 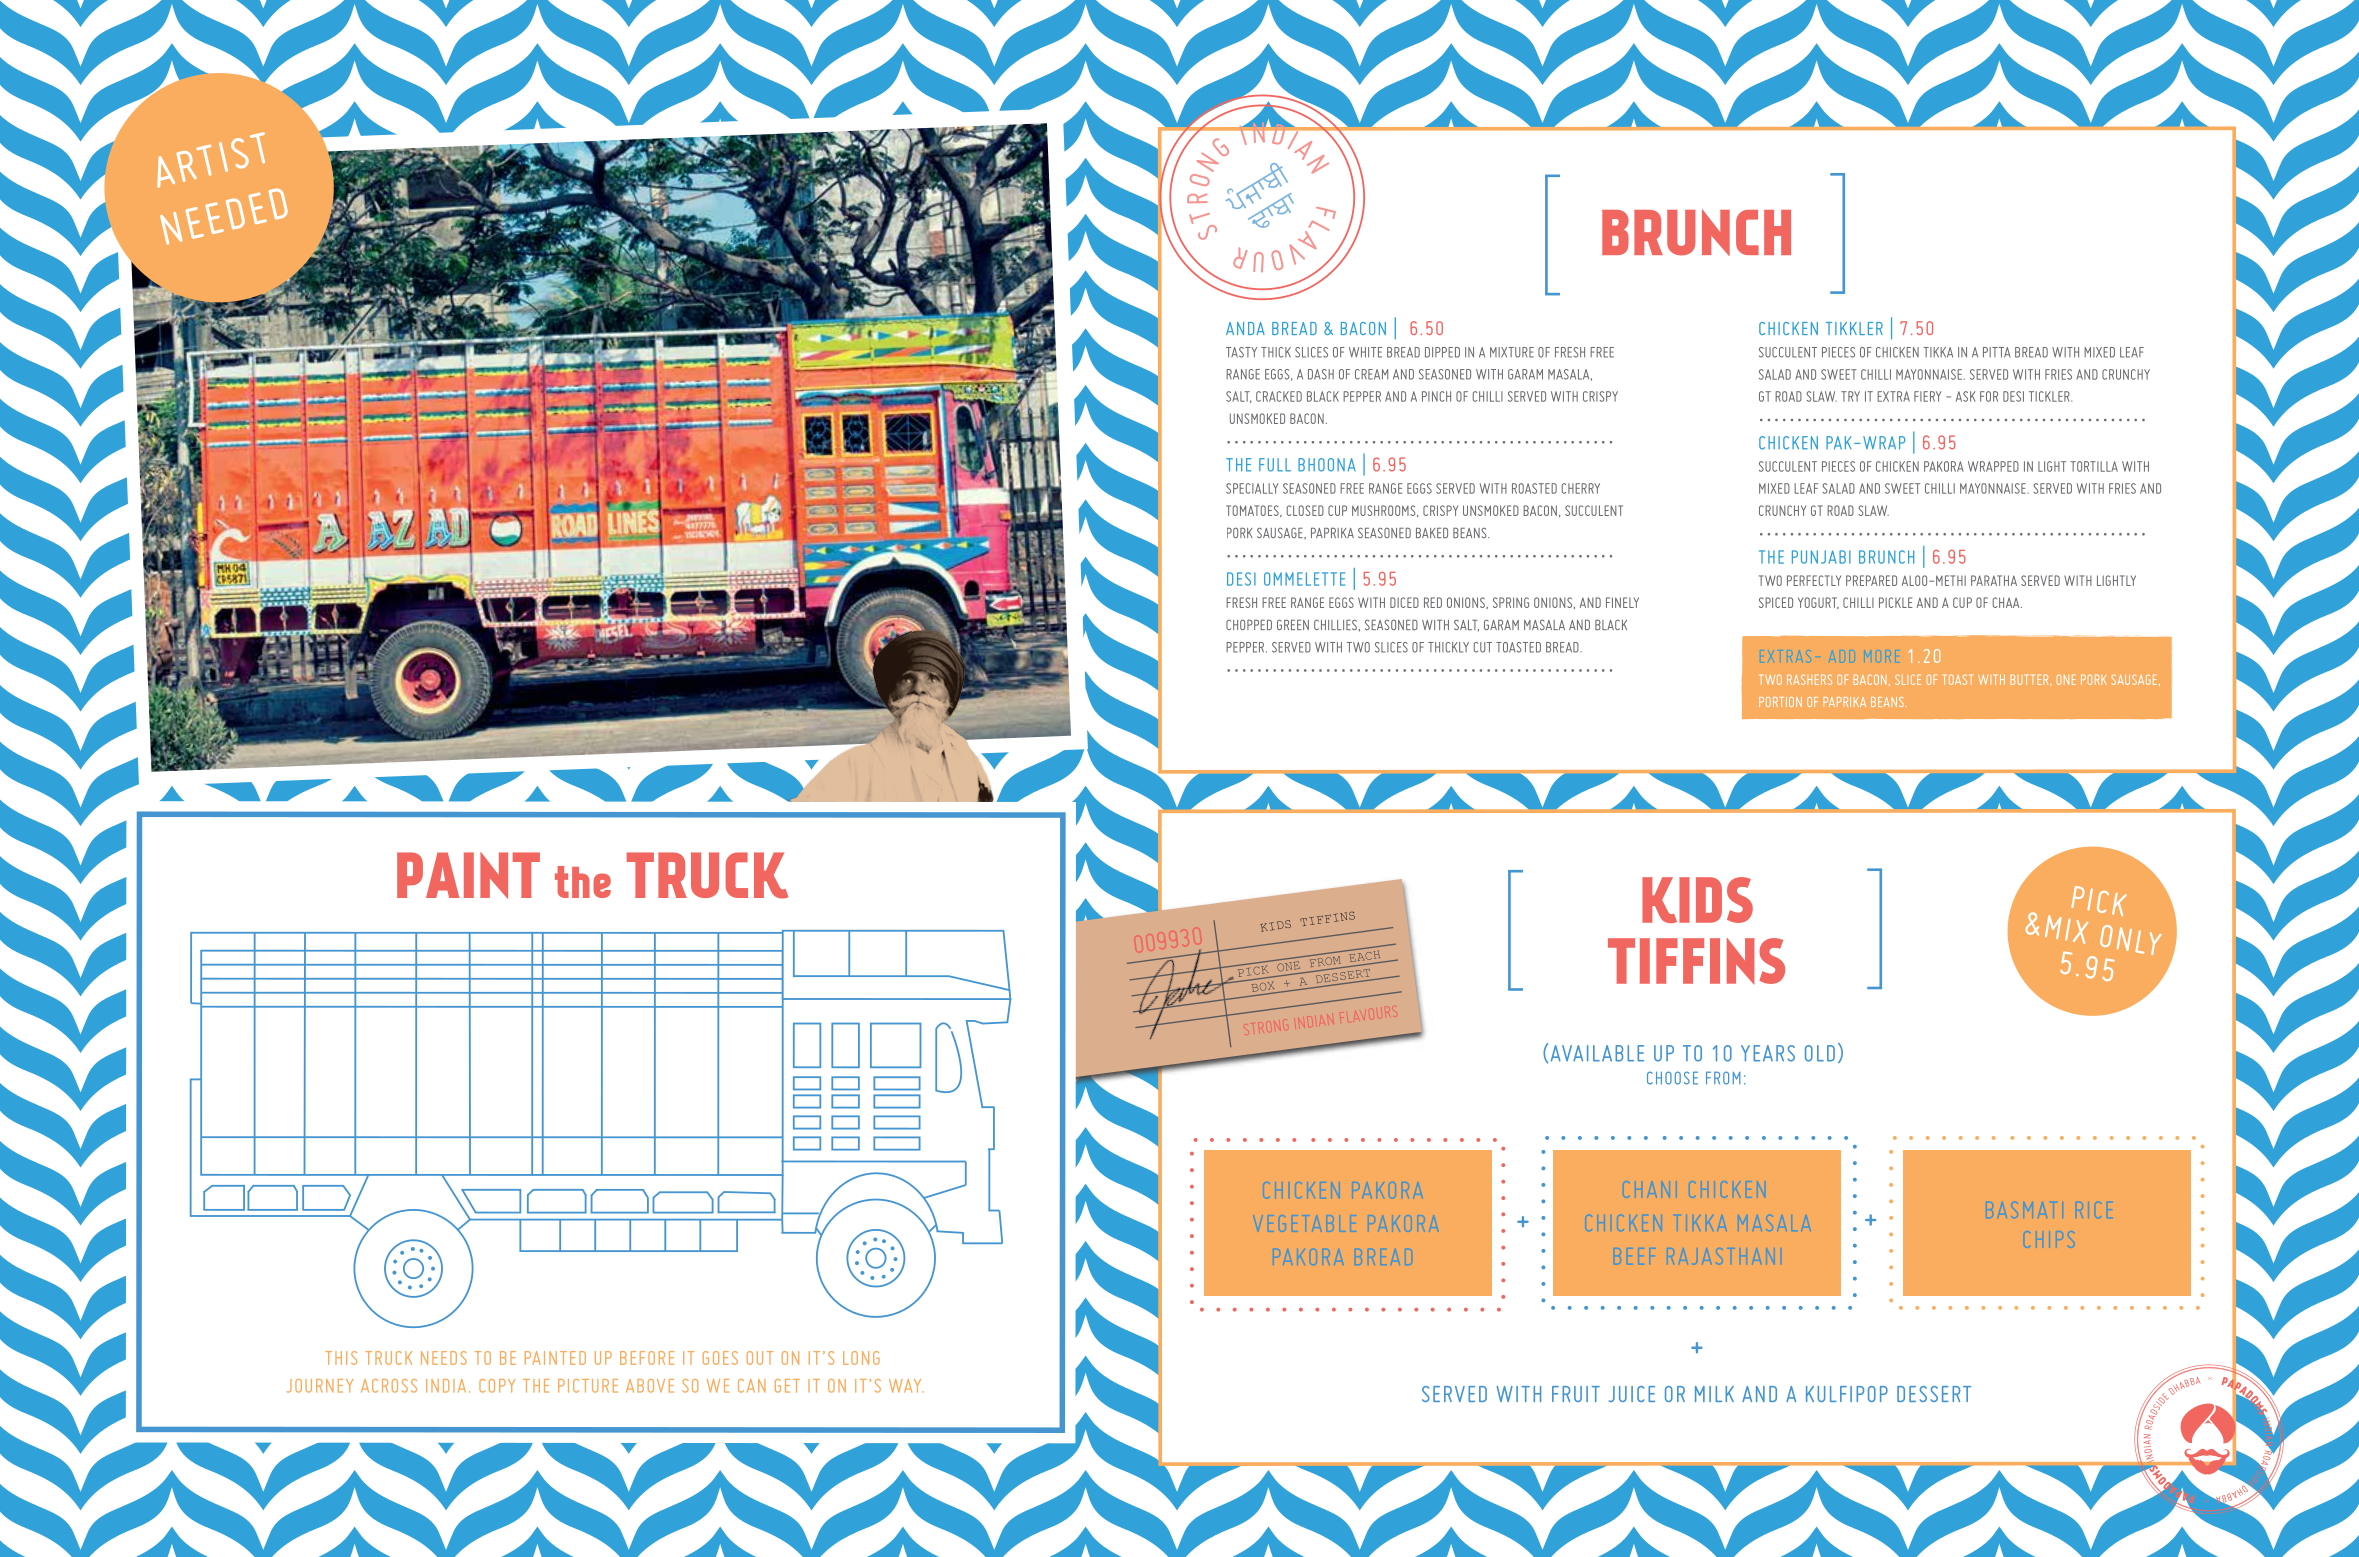 What do you see at coordinates (1597, 1053) in the image?
I see `AVAILABLE` at bounding box center [1597, 1053].
